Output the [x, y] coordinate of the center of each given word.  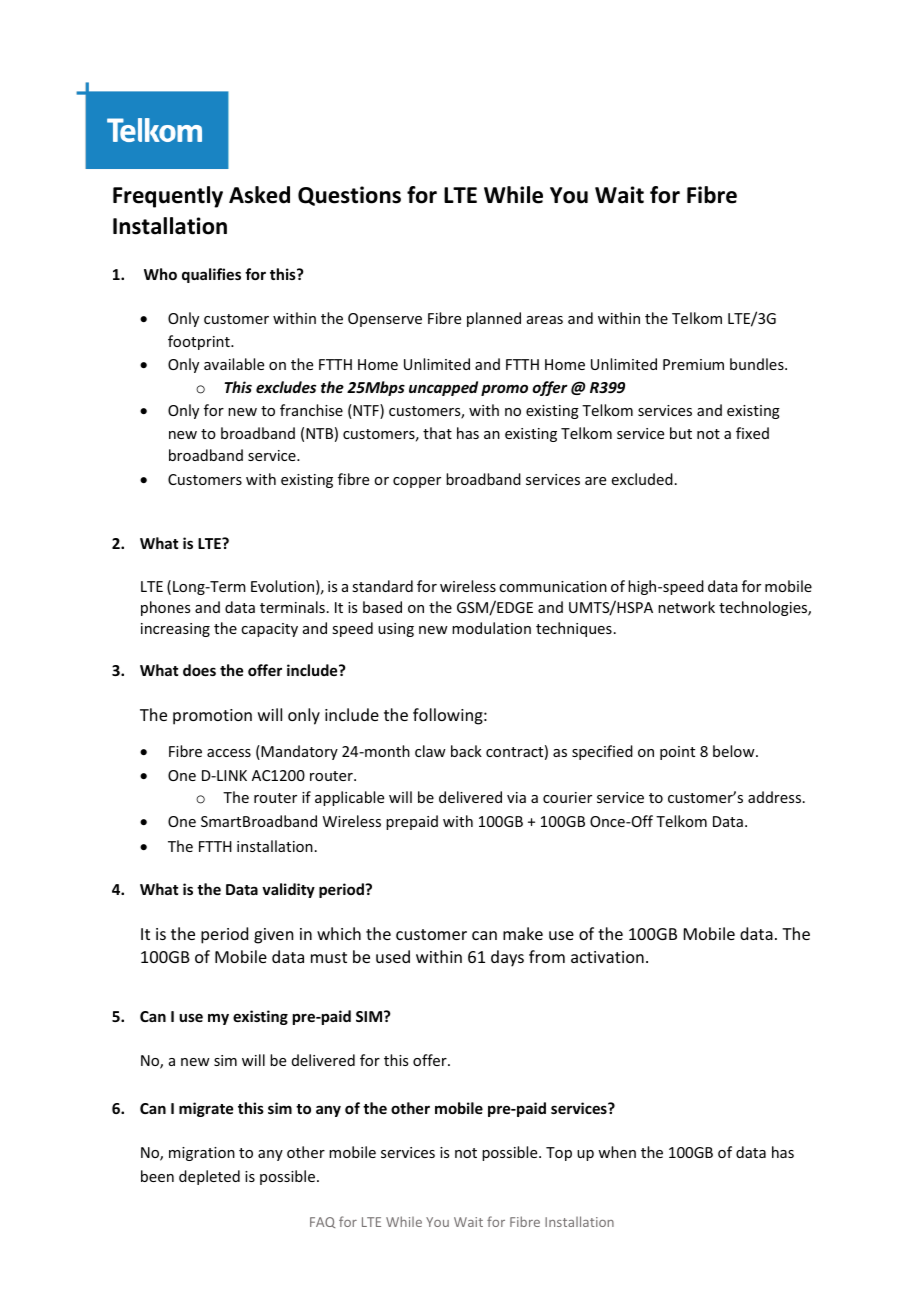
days [507, 958]
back [466, 751]
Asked [259, 195]
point [677, 753]
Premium [693, 364]
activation [607, 957]
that [437, 433]
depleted [209, 1177]
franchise [311, 410]
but [681, 433]
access [229, 753]
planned [494, 319]
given [273, 936]
